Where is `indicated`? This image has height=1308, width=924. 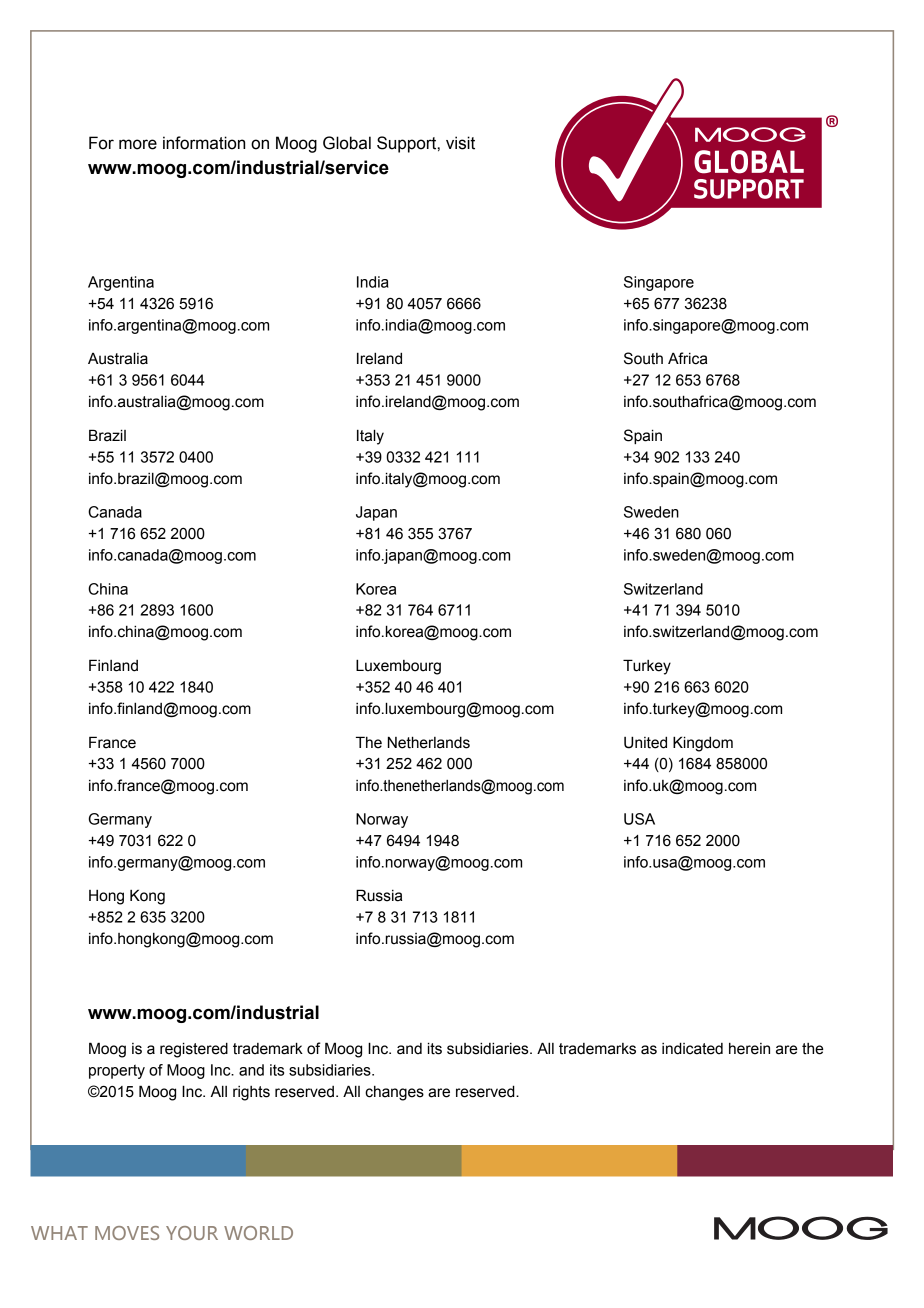
indicated is located at coordinates (692, 1048).
